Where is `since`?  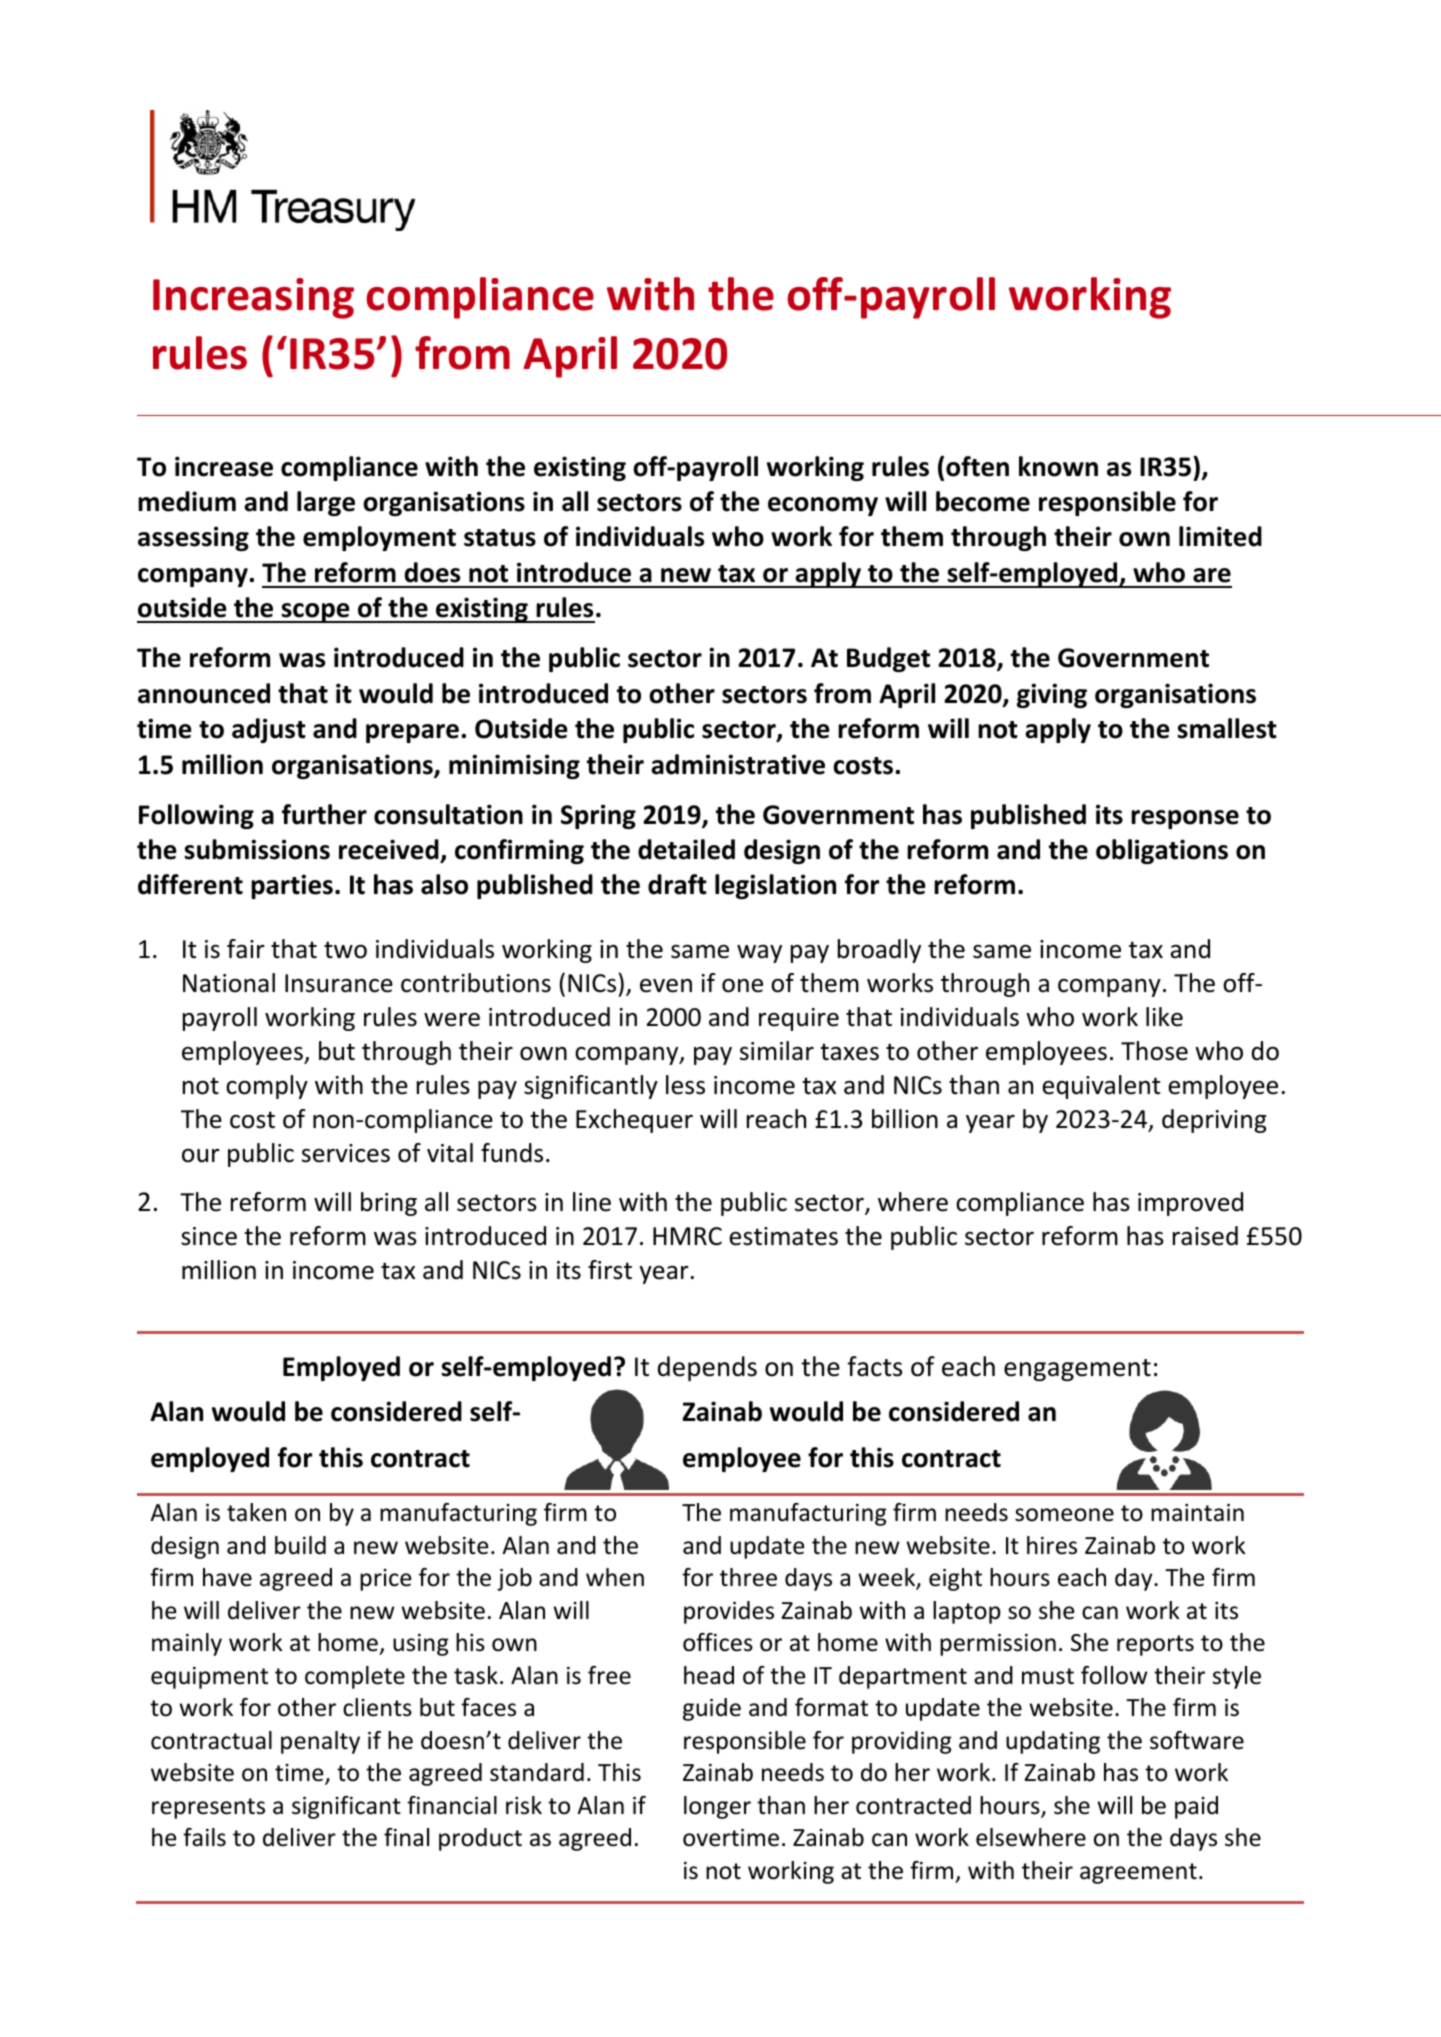
since is located at coordinates (209, 1236).
